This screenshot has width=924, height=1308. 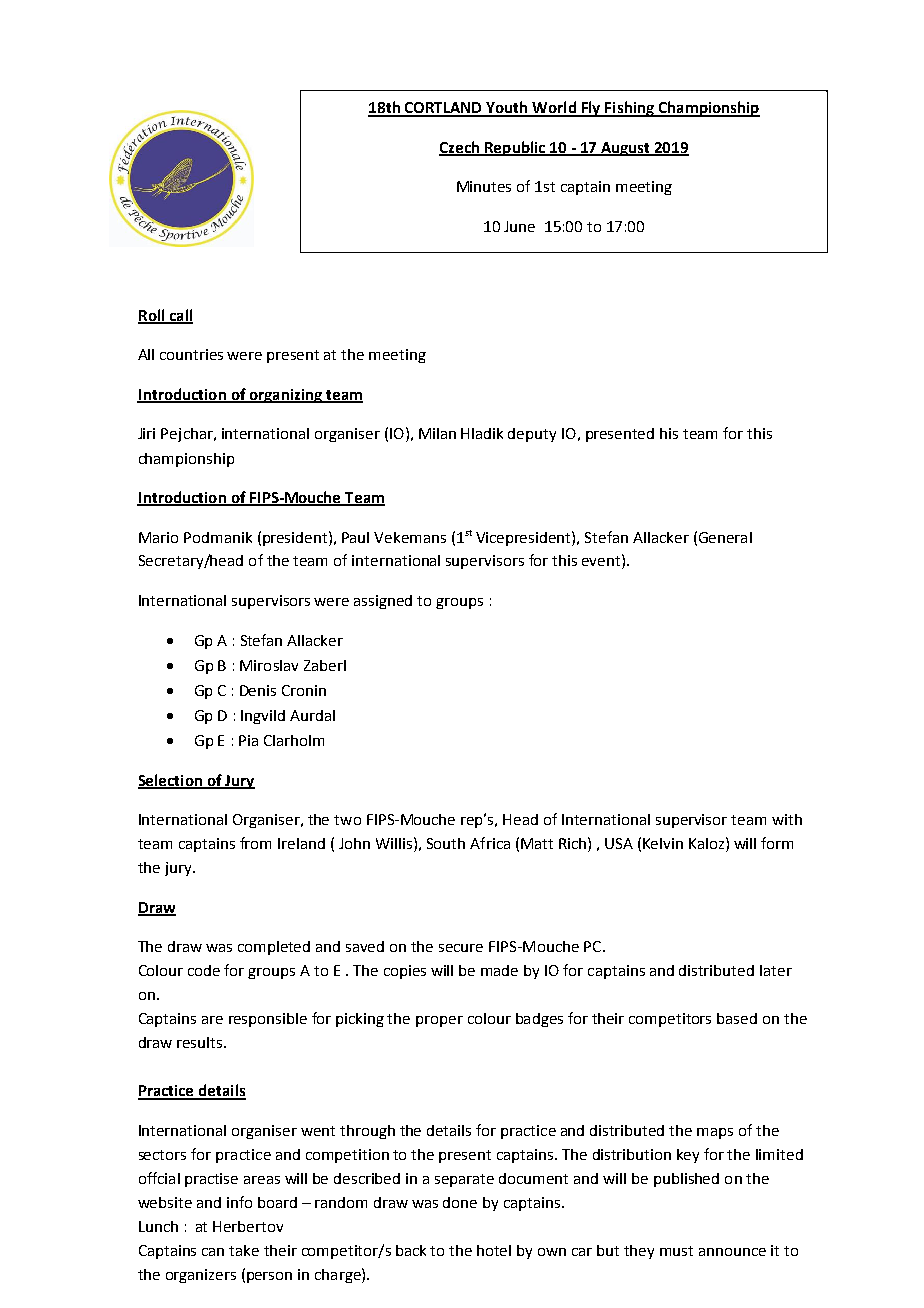 I want to click on deputy, so click(x=532, y=435).
